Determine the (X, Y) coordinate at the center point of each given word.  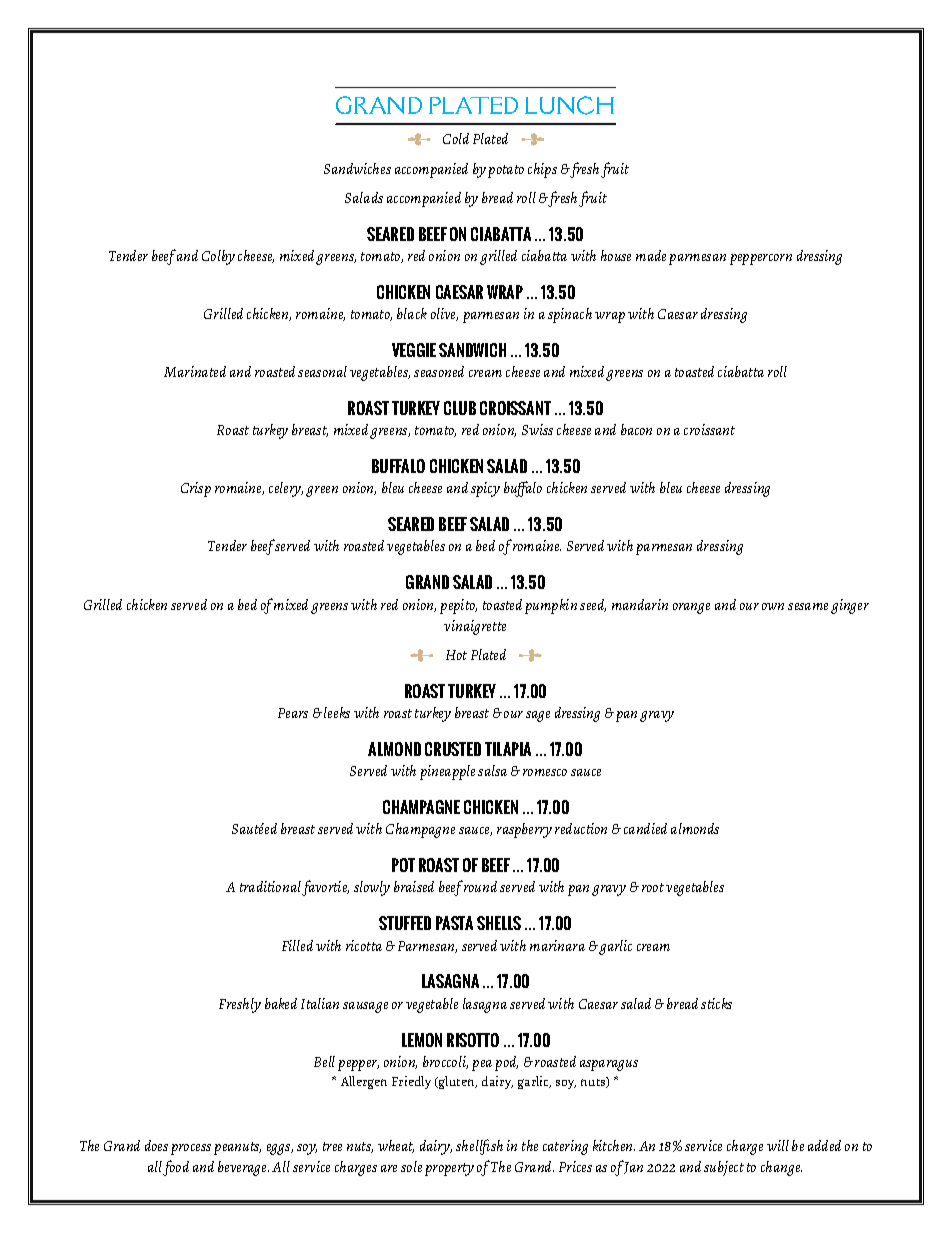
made (651, 255)
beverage (243, 1168)
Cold (456, 138)
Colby (218, 257)
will (778, 1145)
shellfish (479, 1147)
